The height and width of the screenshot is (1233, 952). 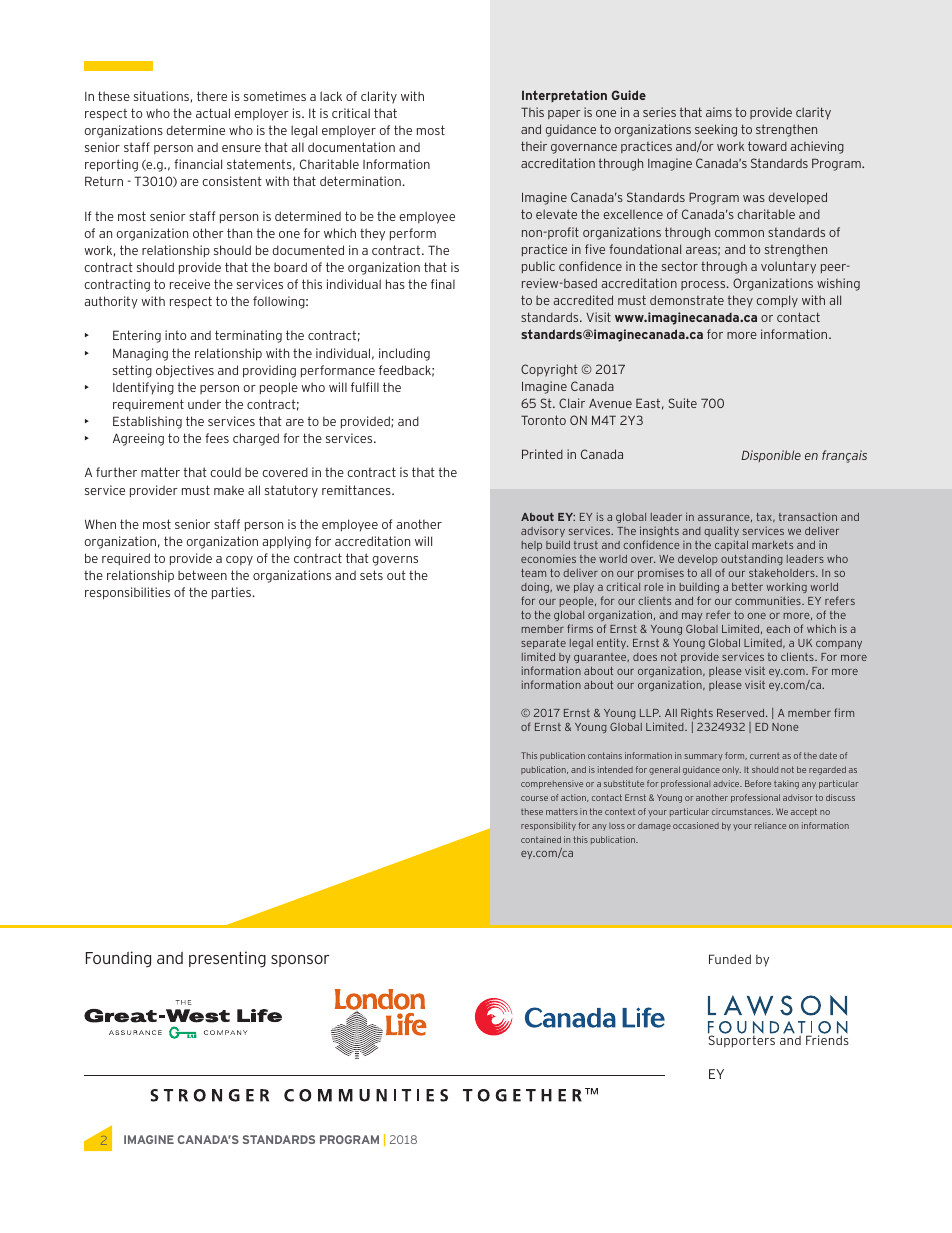 I want to click on Supporters, so click(x=741, y=1040).
